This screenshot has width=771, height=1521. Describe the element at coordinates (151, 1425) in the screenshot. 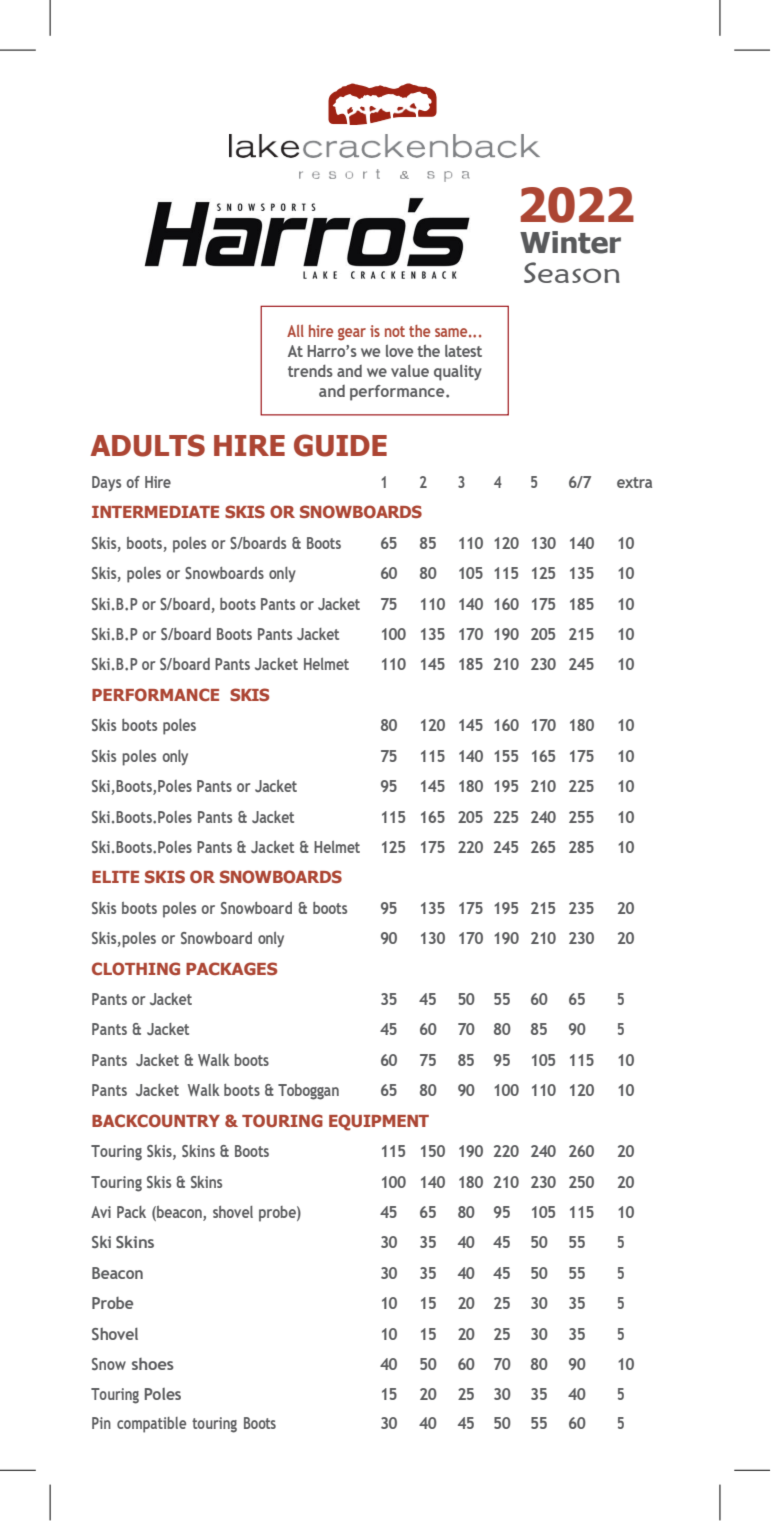

I see `compatible` at that location.
